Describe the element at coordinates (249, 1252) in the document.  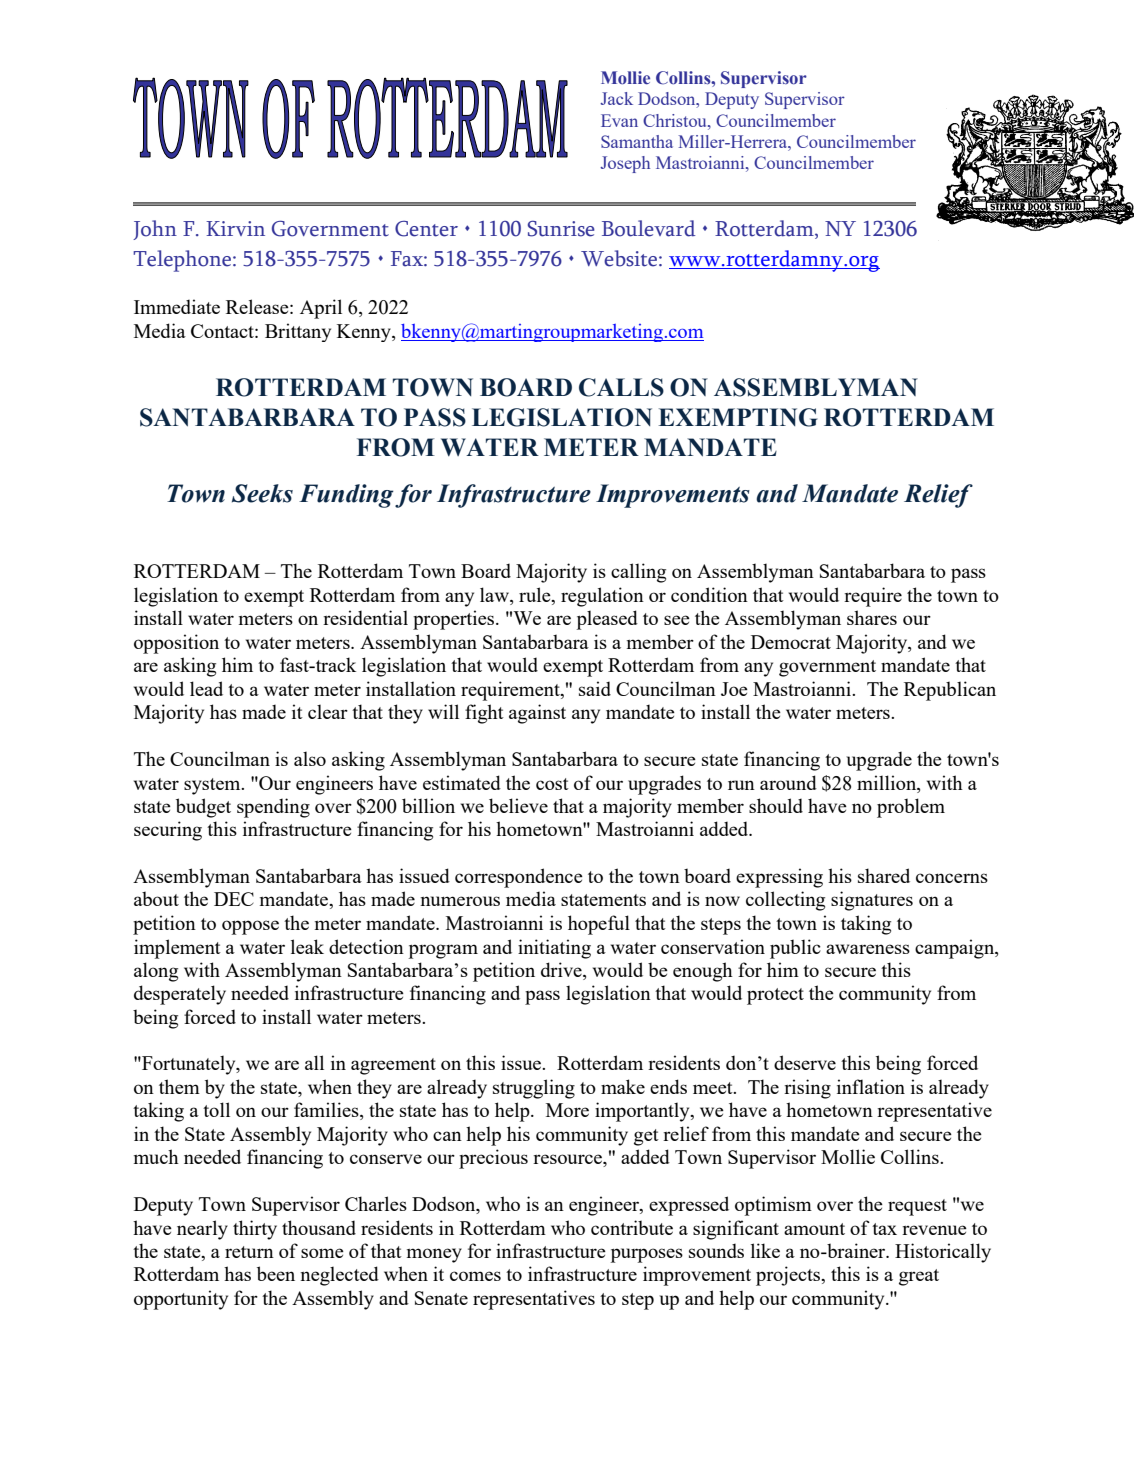
I see `return` at that location.
